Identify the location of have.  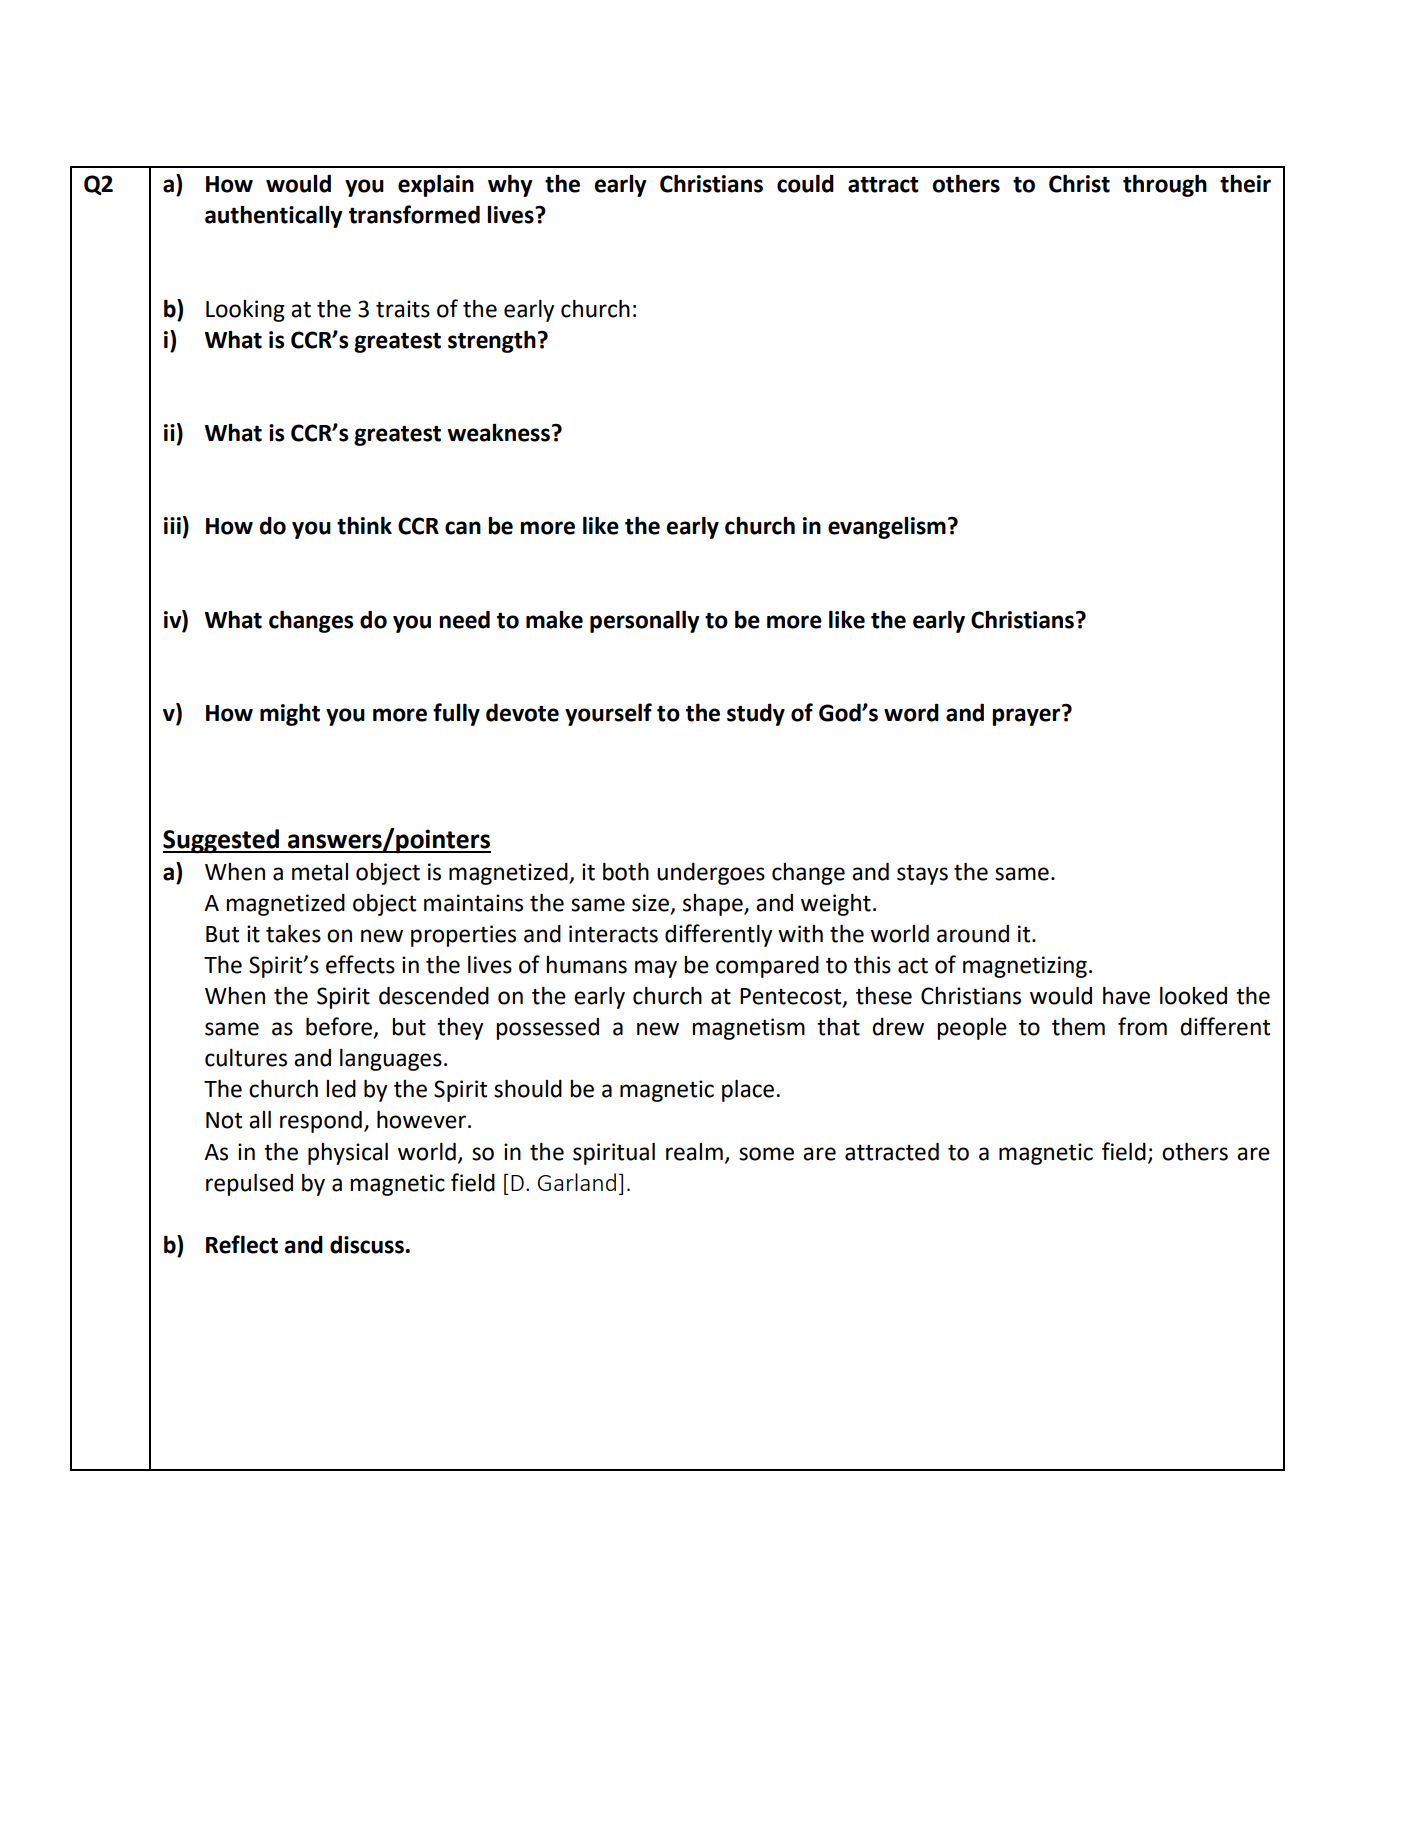
(1126, 996).
